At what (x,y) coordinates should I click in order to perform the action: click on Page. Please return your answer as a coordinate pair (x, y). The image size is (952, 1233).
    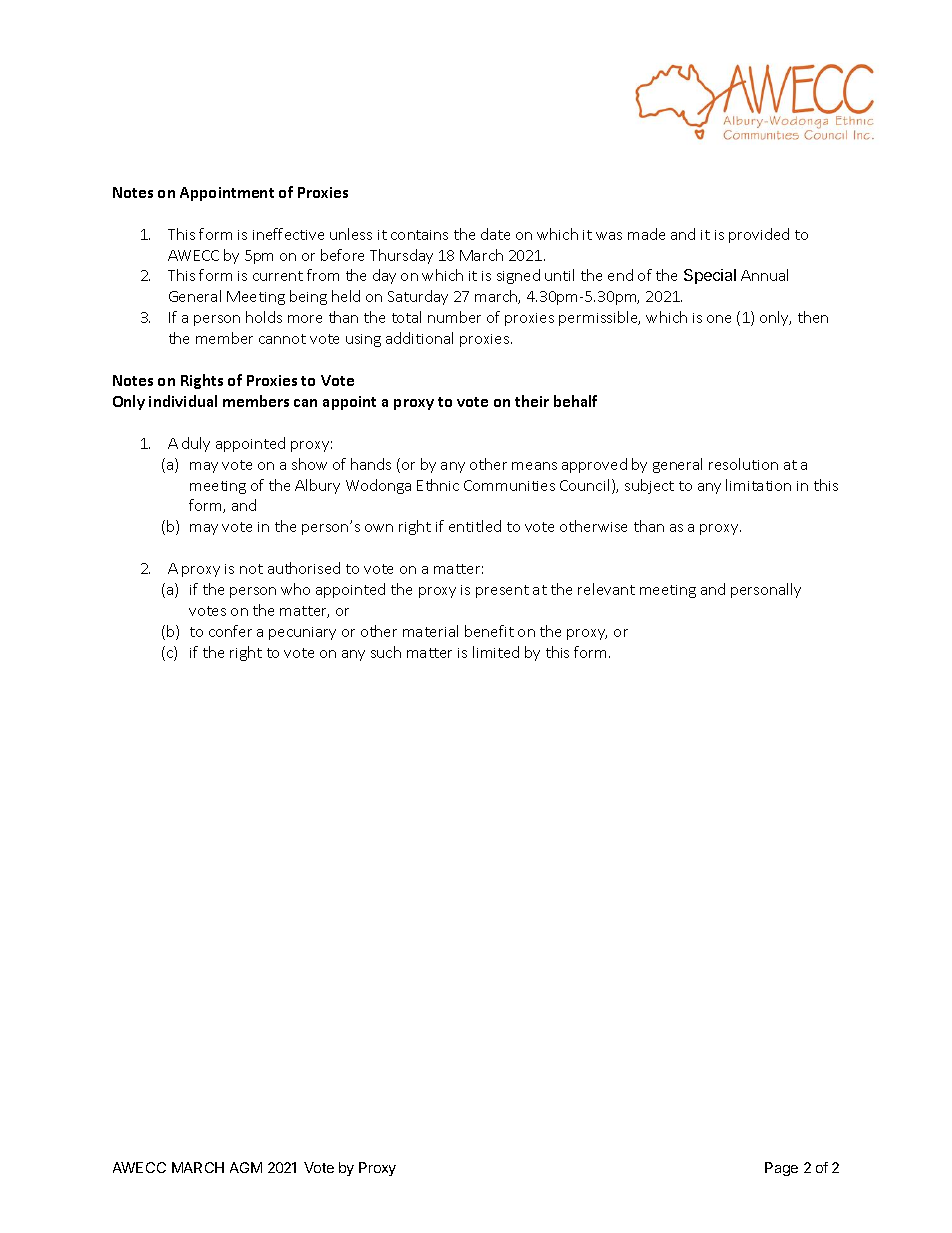
    Looking at the image, I should click on (781, 1169).
